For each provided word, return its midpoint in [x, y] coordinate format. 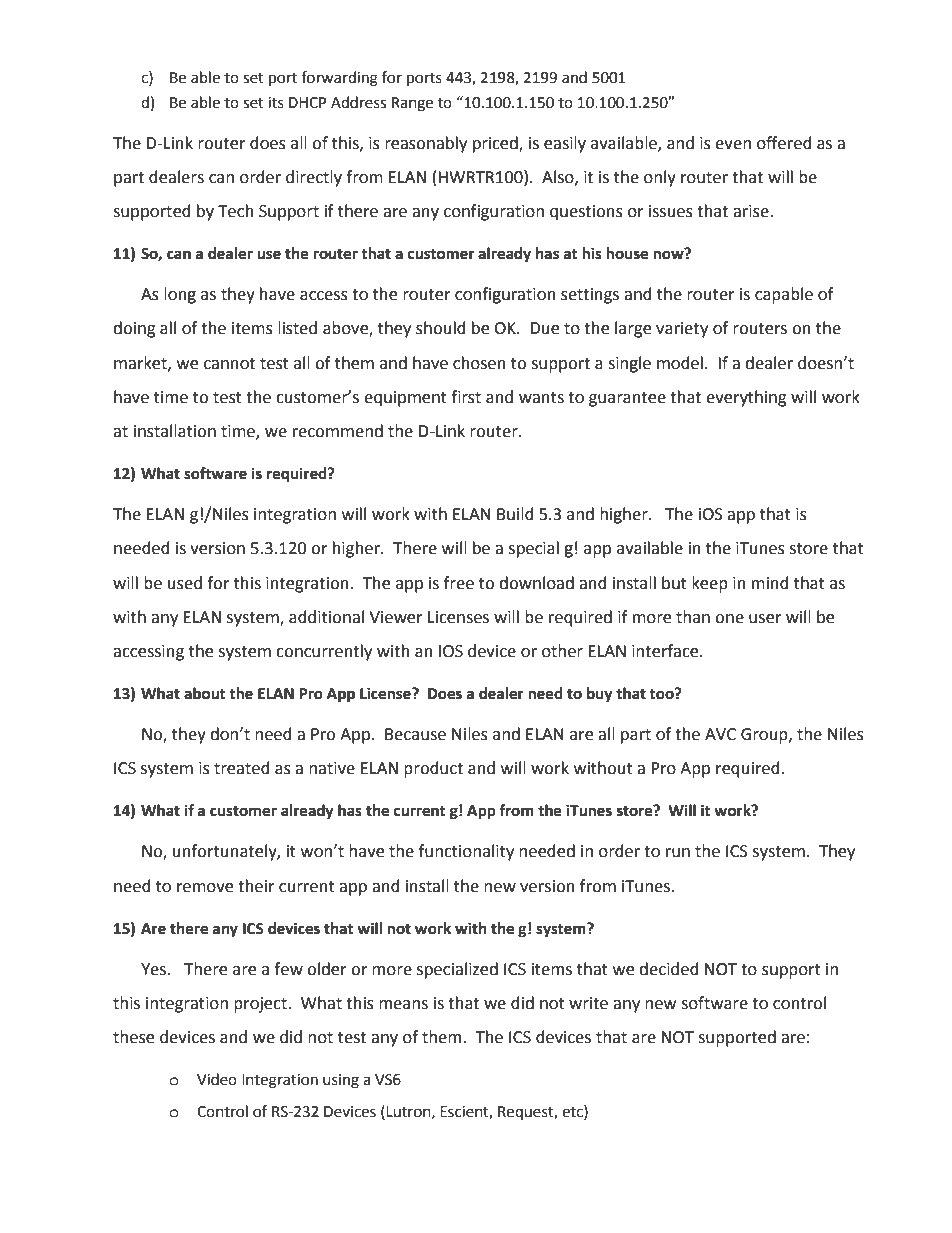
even [733, 145]
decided [669, 969]
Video [217, 1079]
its [276, 103]
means [403, 1005]
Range [412, 104]
